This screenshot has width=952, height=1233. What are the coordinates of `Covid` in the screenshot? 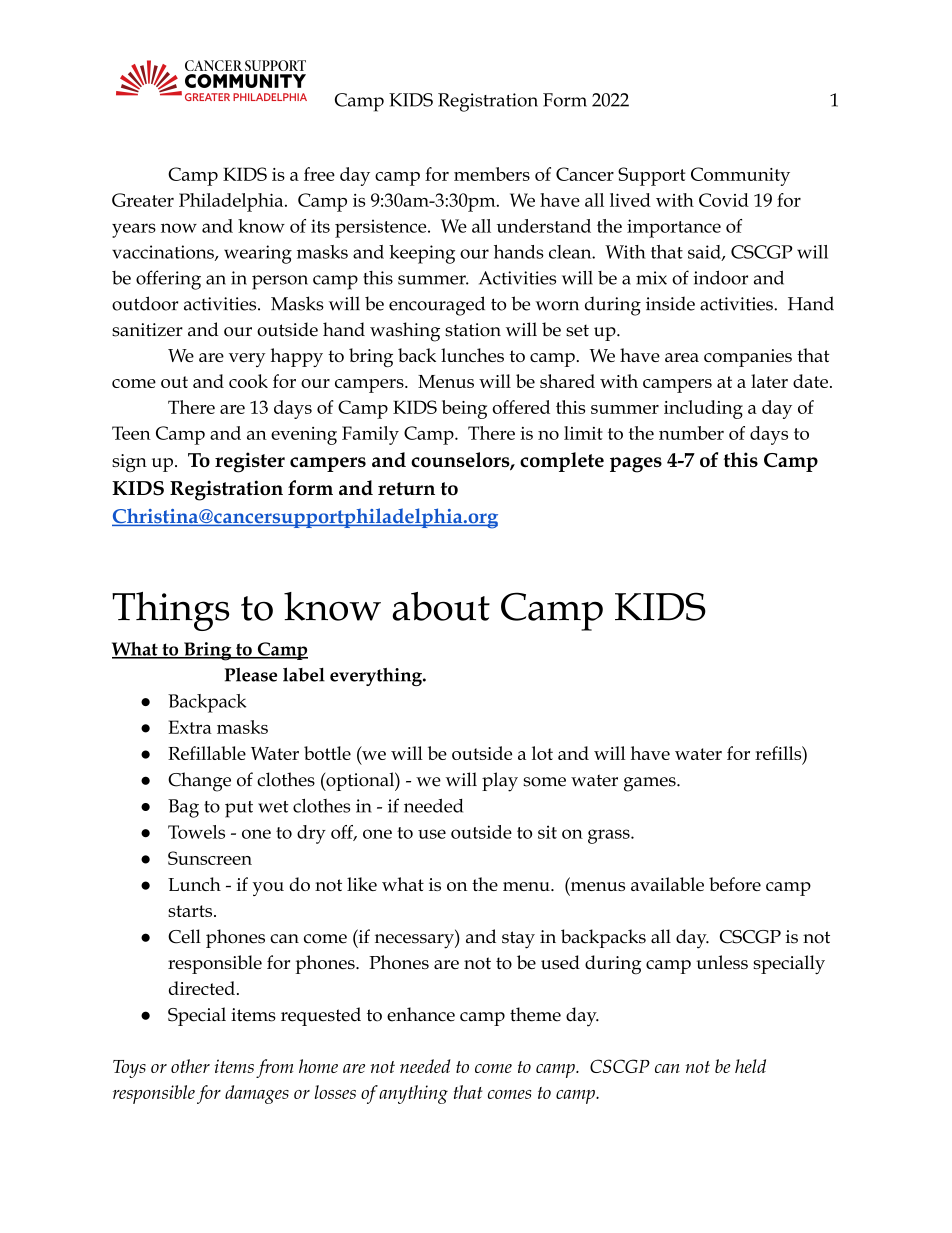 It's located at (724, 200).
